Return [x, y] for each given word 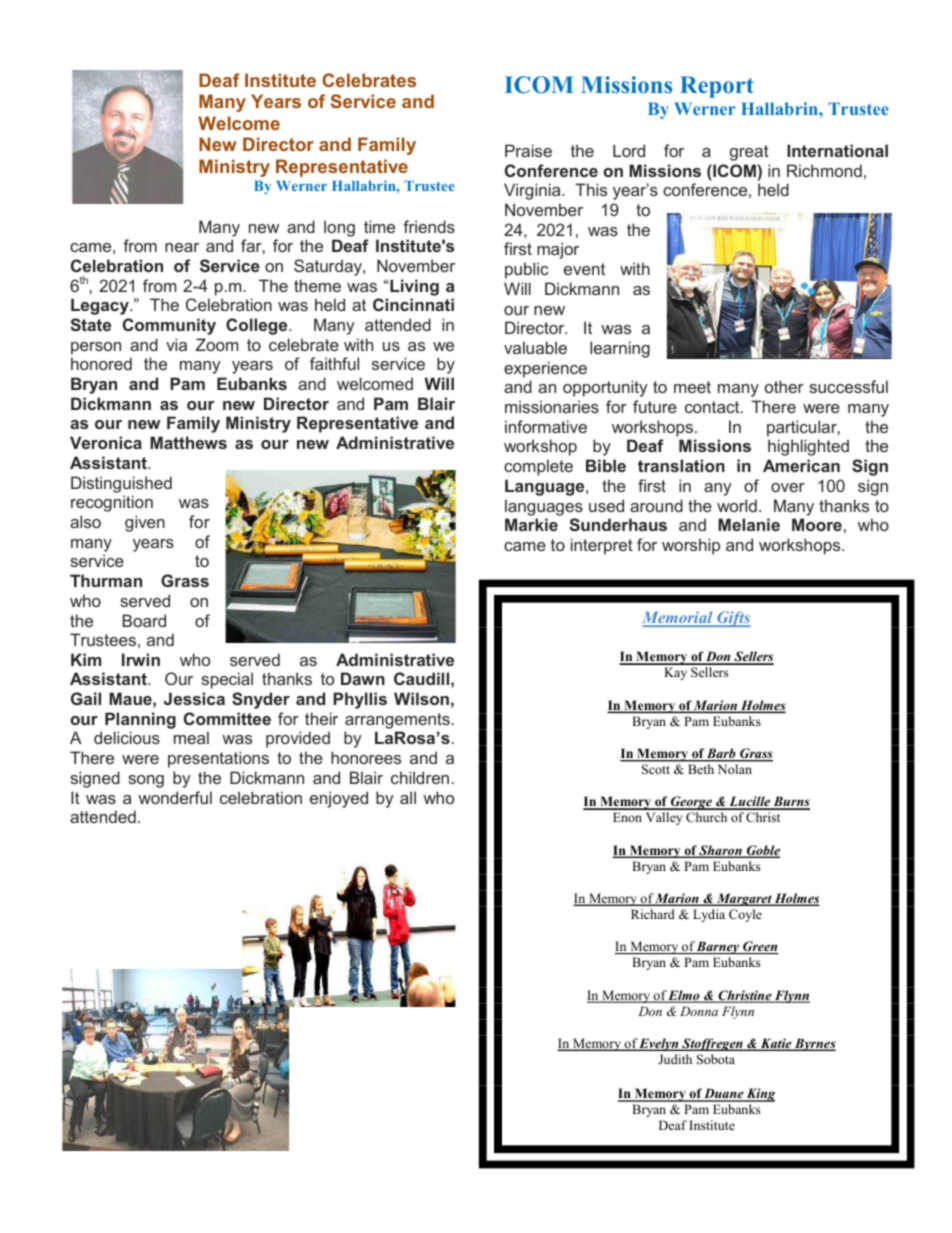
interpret [602, 546]
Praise [528, 150]
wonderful [175, 797]
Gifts [733, 619]
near [182, 247]
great [749, 153]
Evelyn [659, 1044]
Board [144, 620]
